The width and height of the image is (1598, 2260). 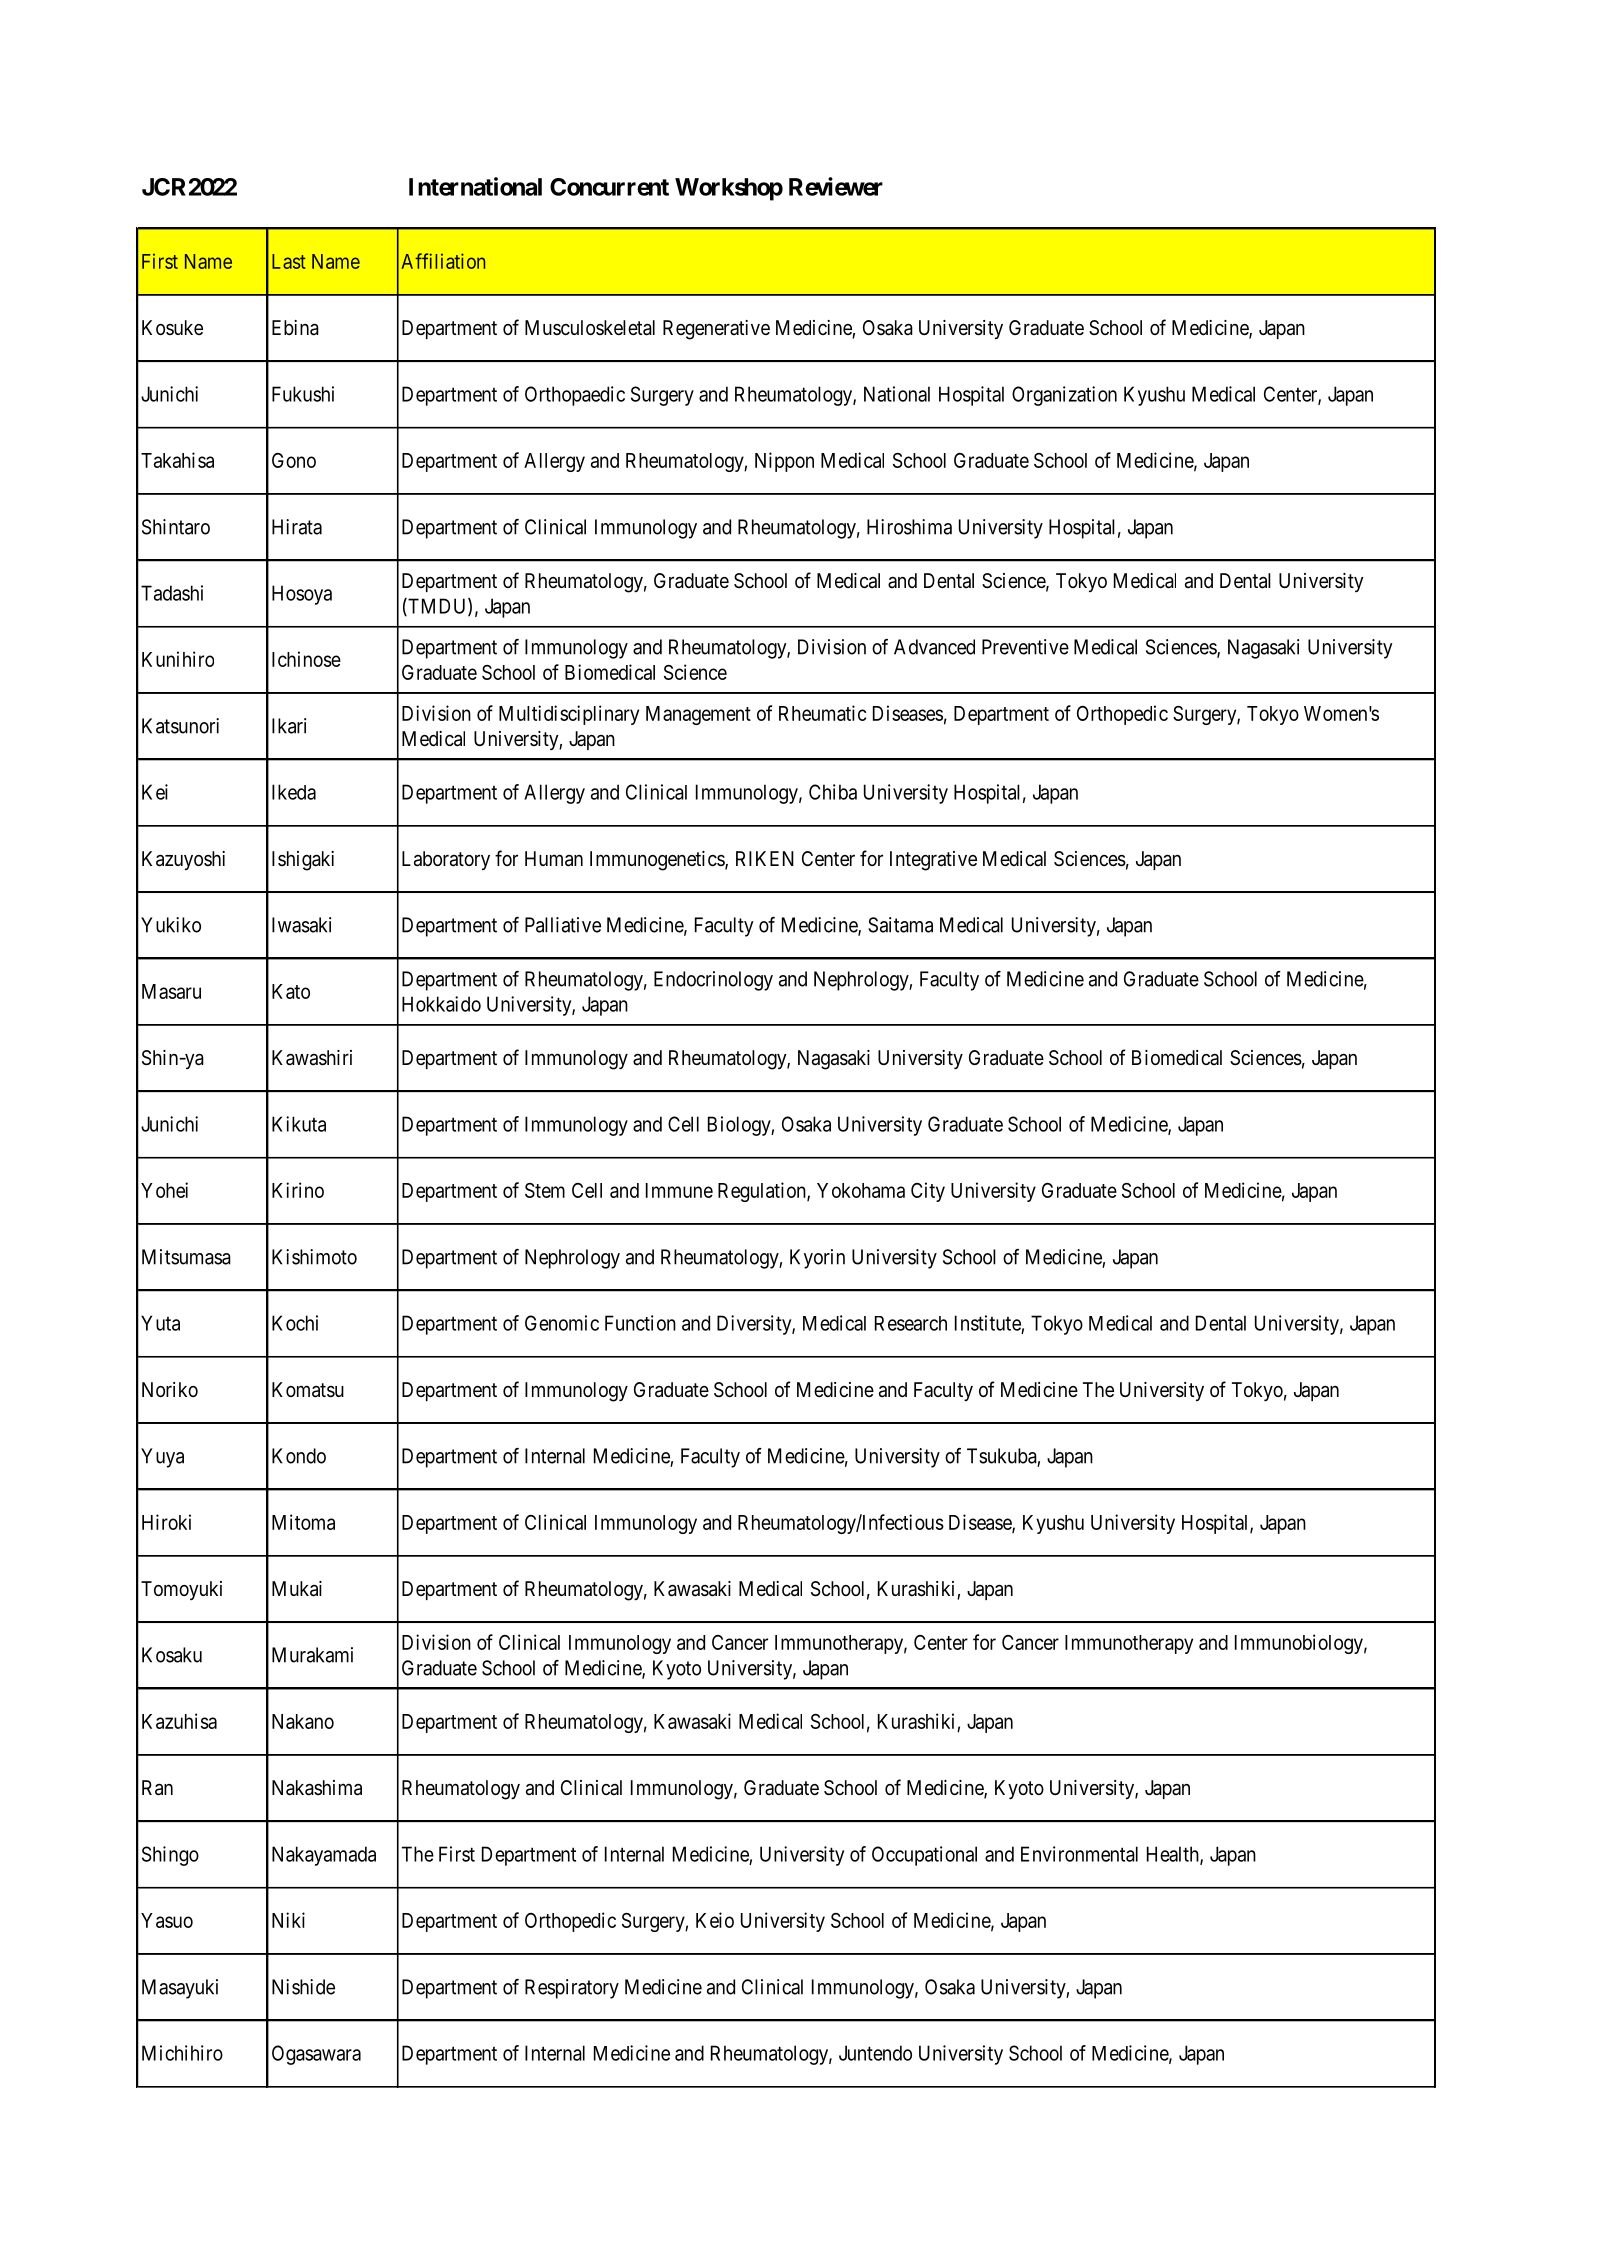 I want to click on Last, so click(x=289, y=261).
